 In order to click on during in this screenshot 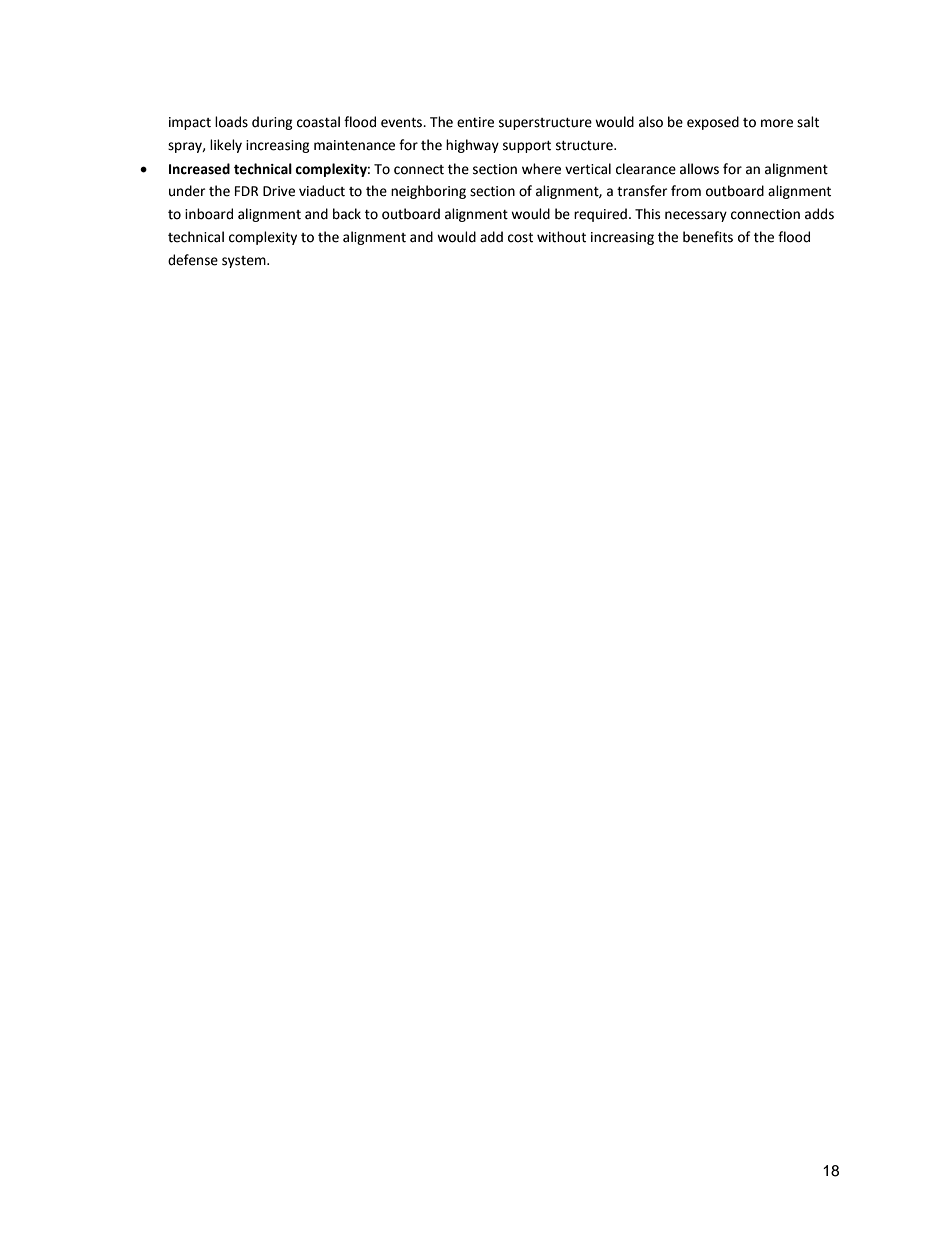, I will do `click(272, 123)`.
